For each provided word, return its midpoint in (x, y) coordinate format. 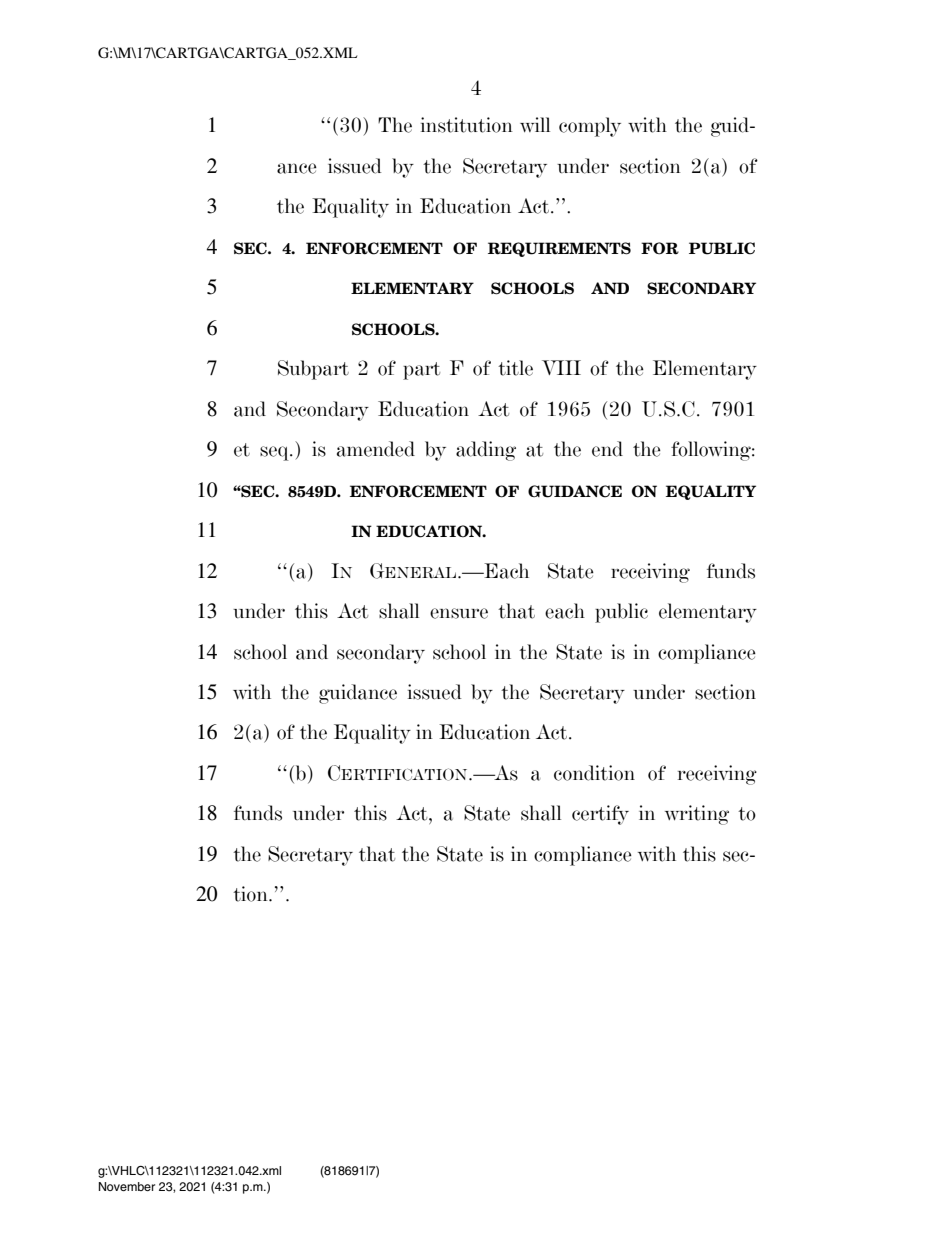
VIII (561, 367)
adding (486, 451)
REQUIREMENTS (559, 249)
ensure (459, 613)
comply (590, 127)
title (515, 368)
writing (697, 815)
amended (376, 449)
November (127, 1186)
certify (600, 815)
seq (275, 453)
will (535, 124)
